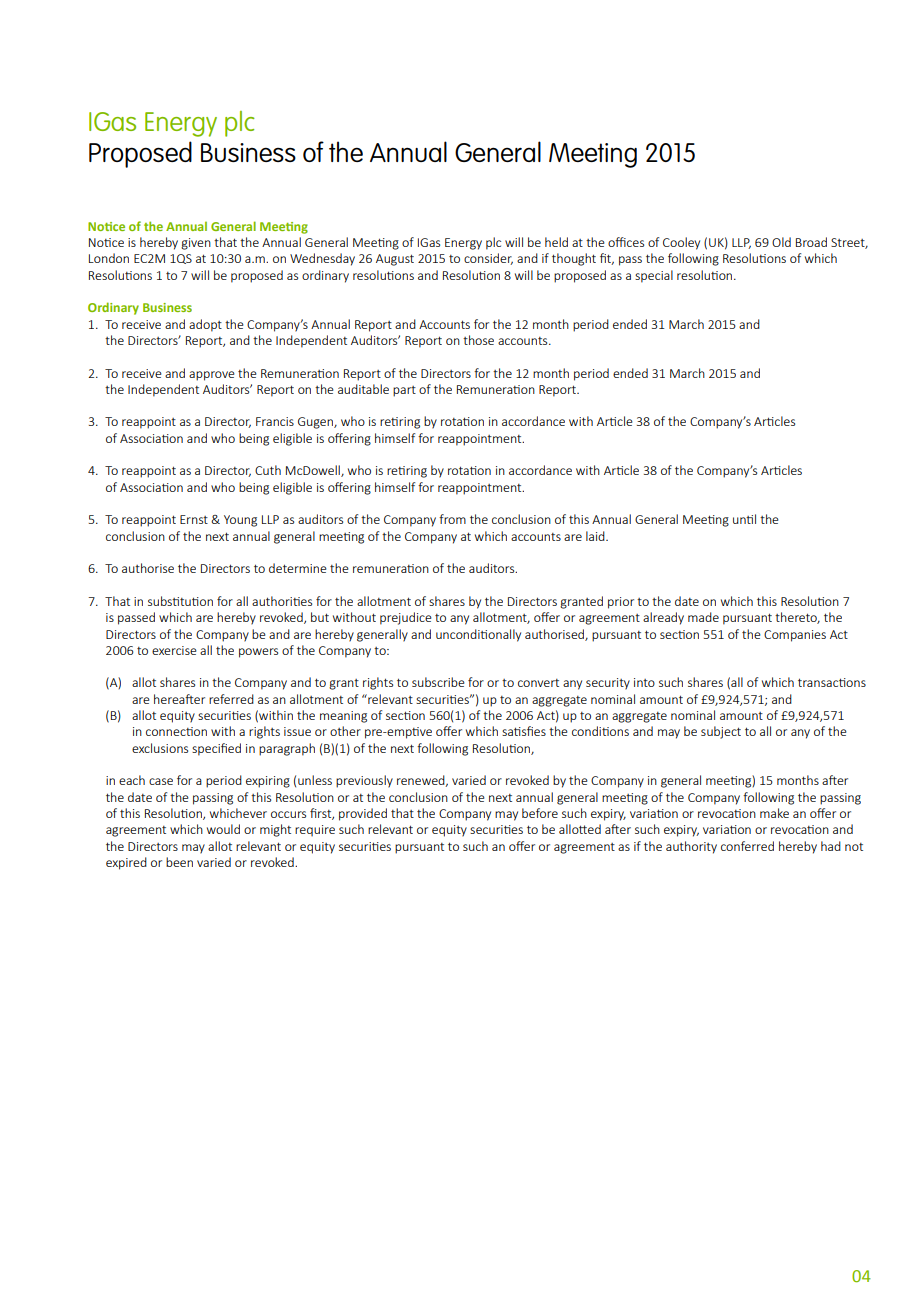  I want to click on from, so click(452, 519).
